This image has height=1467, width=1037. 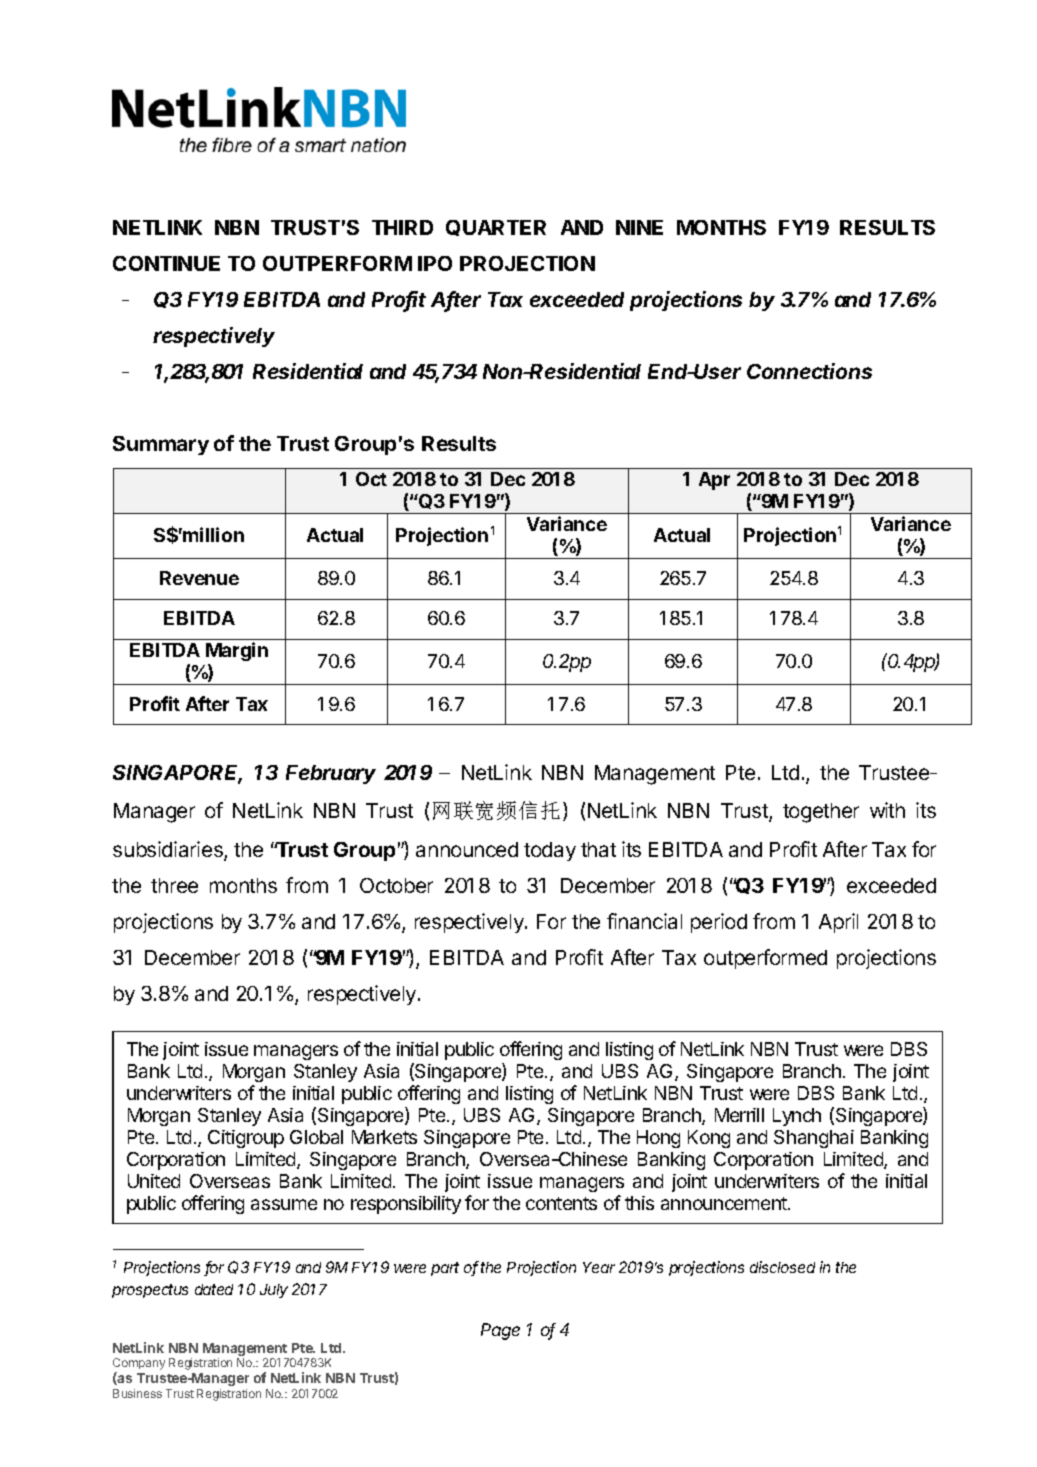 What do you see at coordinates (496, 228) in the image?
I see `QUARTER` at bounding box center [496, 228].
